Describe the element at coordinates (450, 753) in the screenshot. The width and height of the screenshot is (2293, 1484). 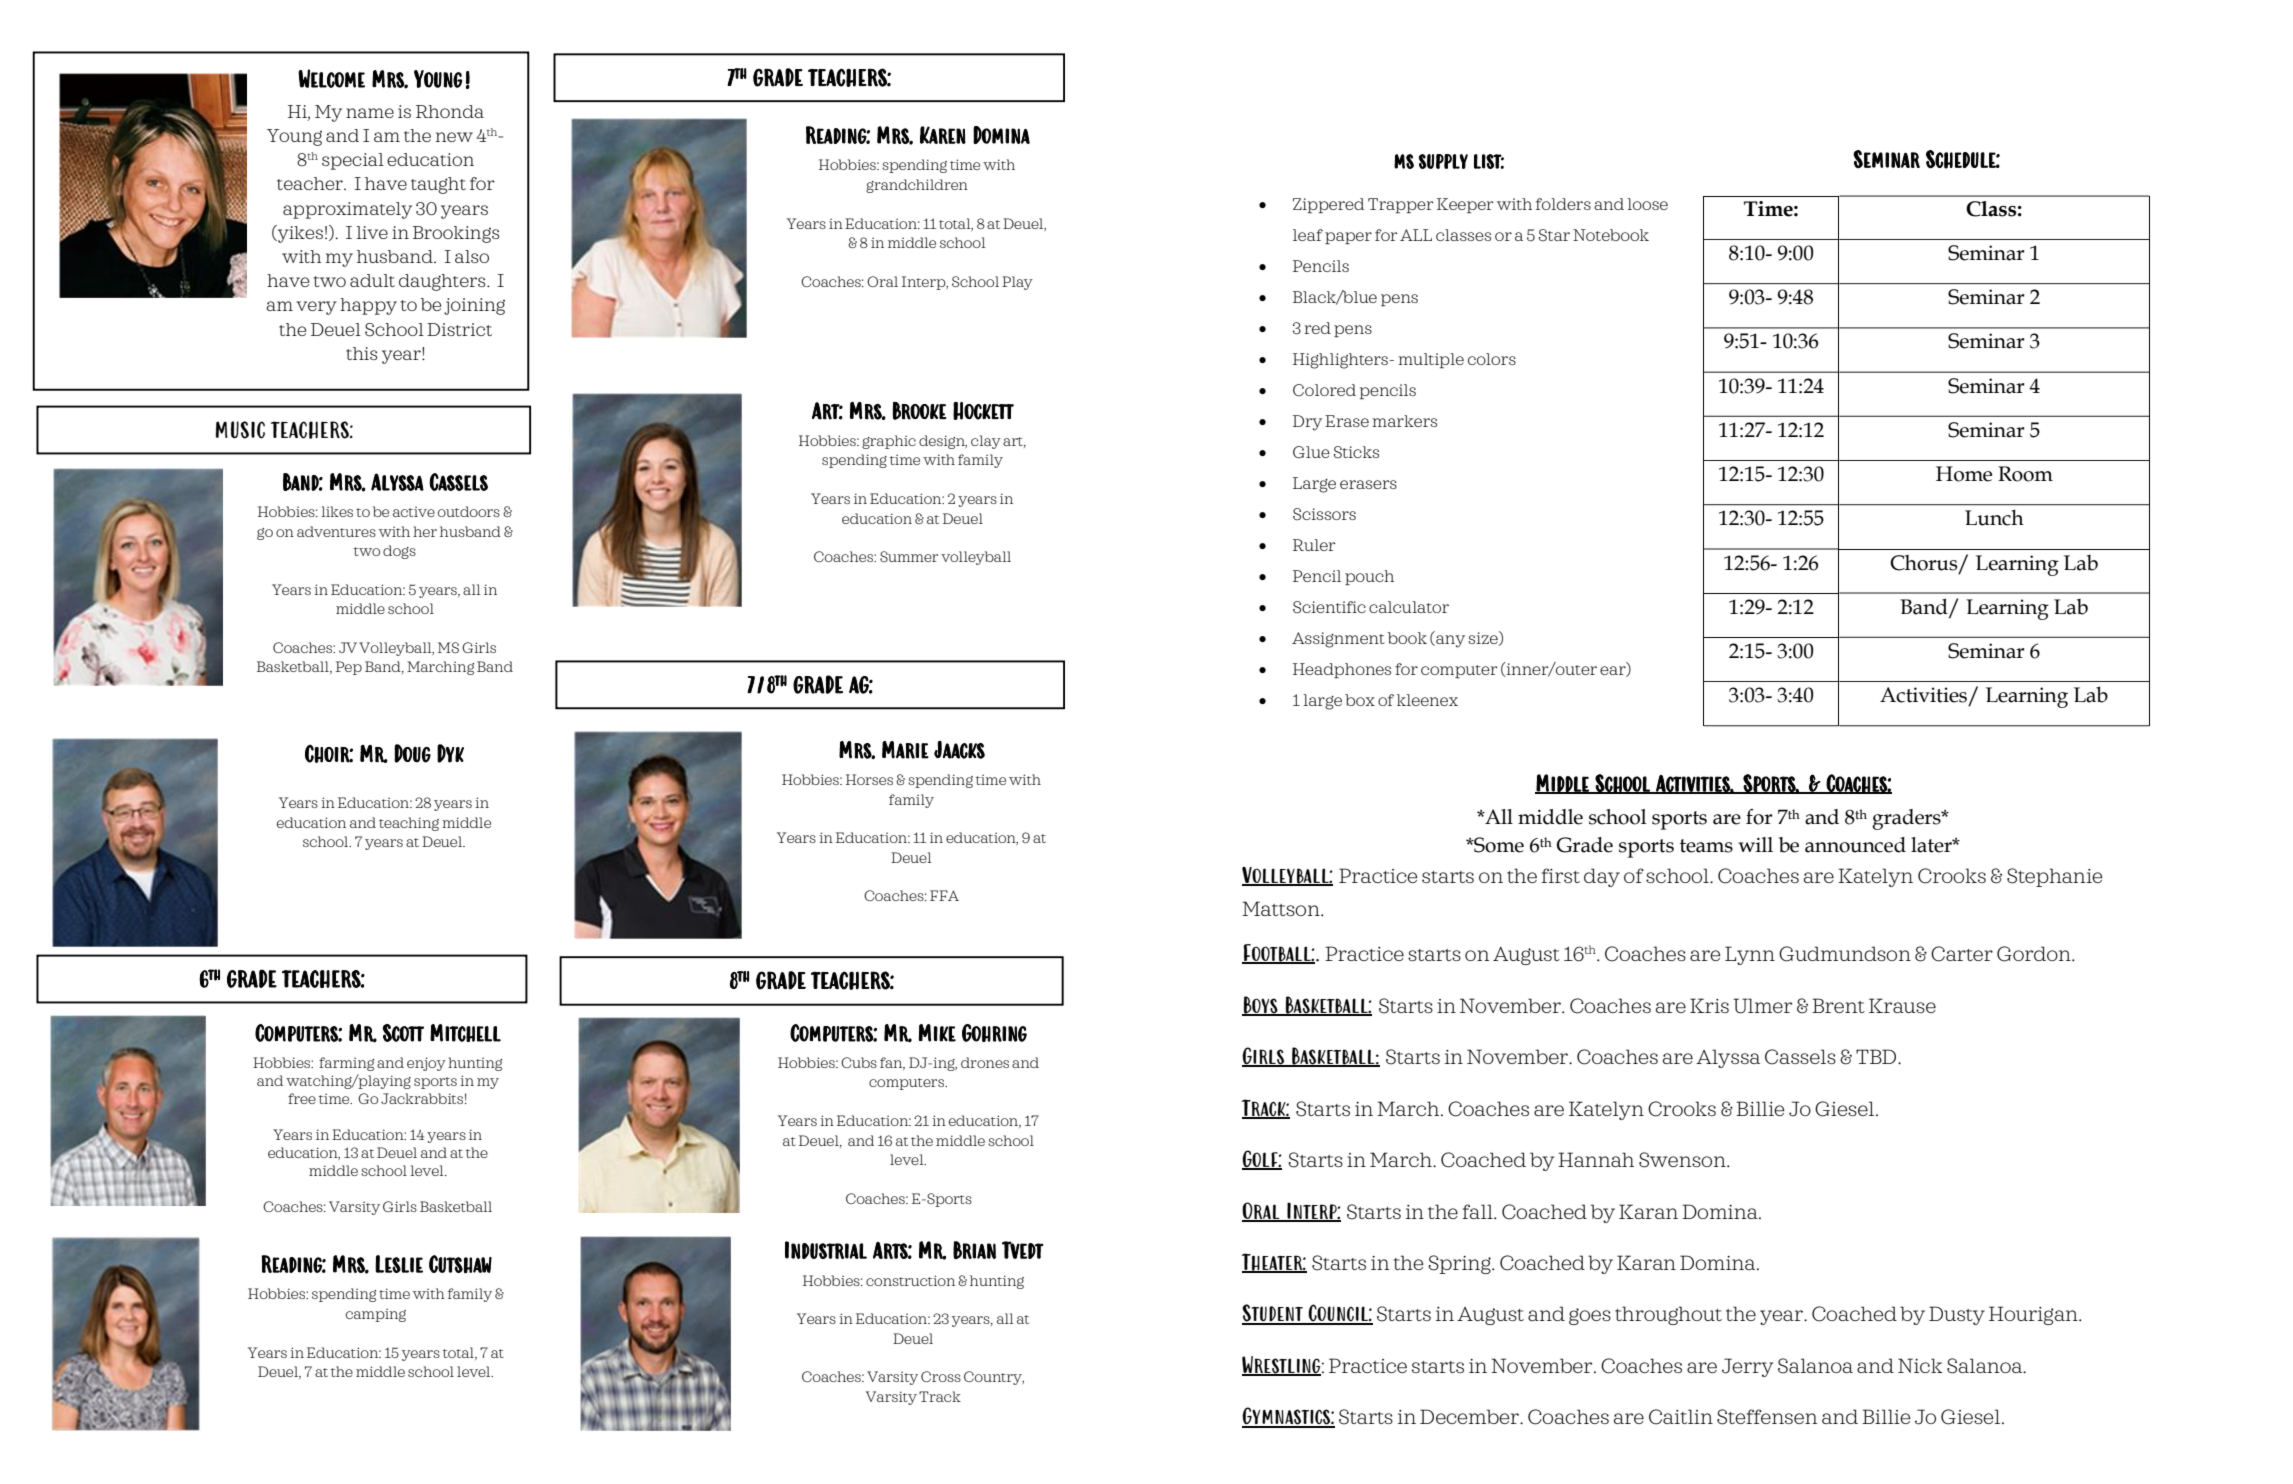
I see `Dyk` at that location.
